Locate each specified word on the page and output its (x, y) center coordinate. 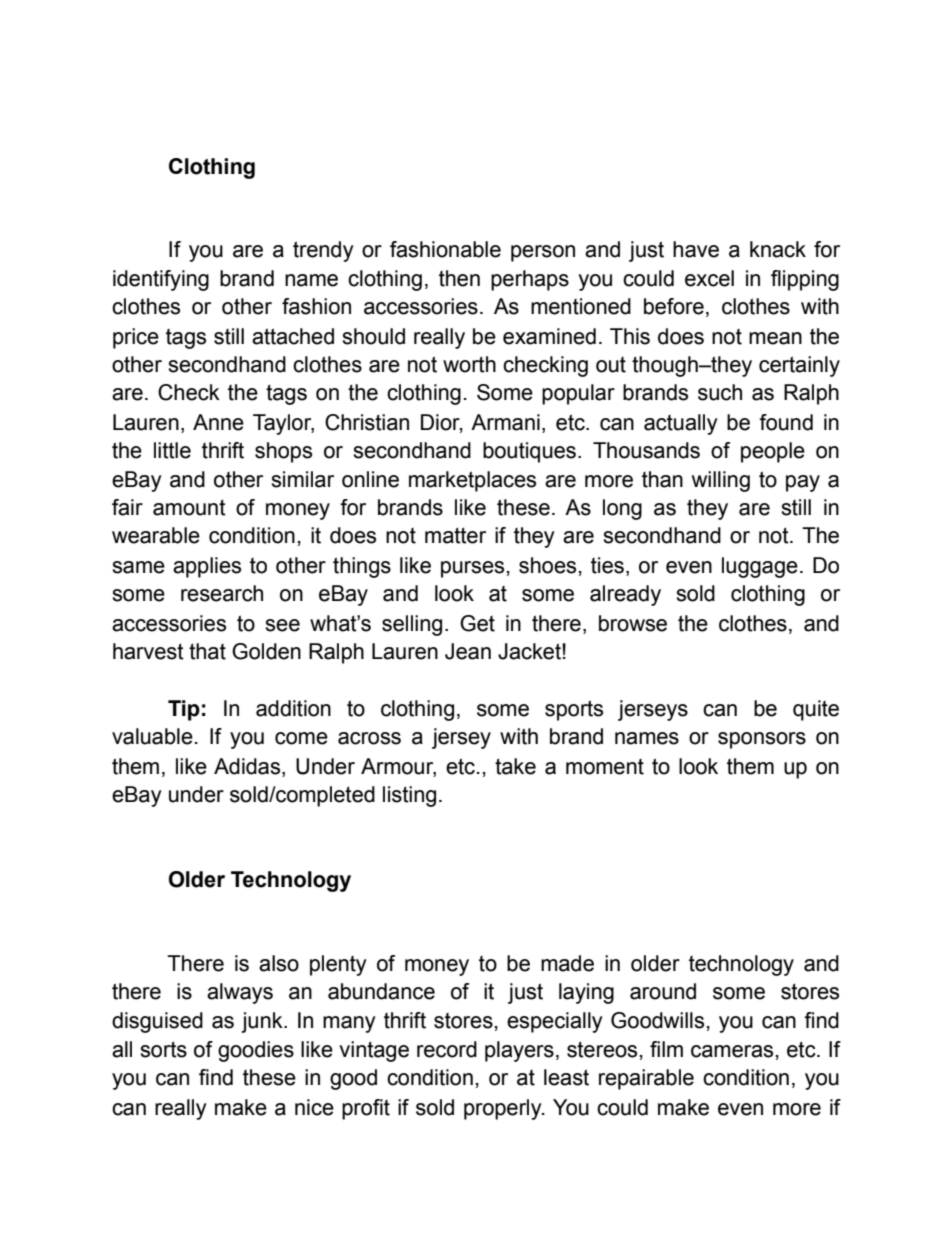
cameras (732, 1051)
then (459, 278)
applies (207, 567)
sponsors (762, 740)
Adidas (248, 766)
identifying (161, 280)
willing (721, 481)
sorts (163, 1049)
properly (504, 1109)
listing (409, 796)
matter (455, 535)
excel (709, 278)
